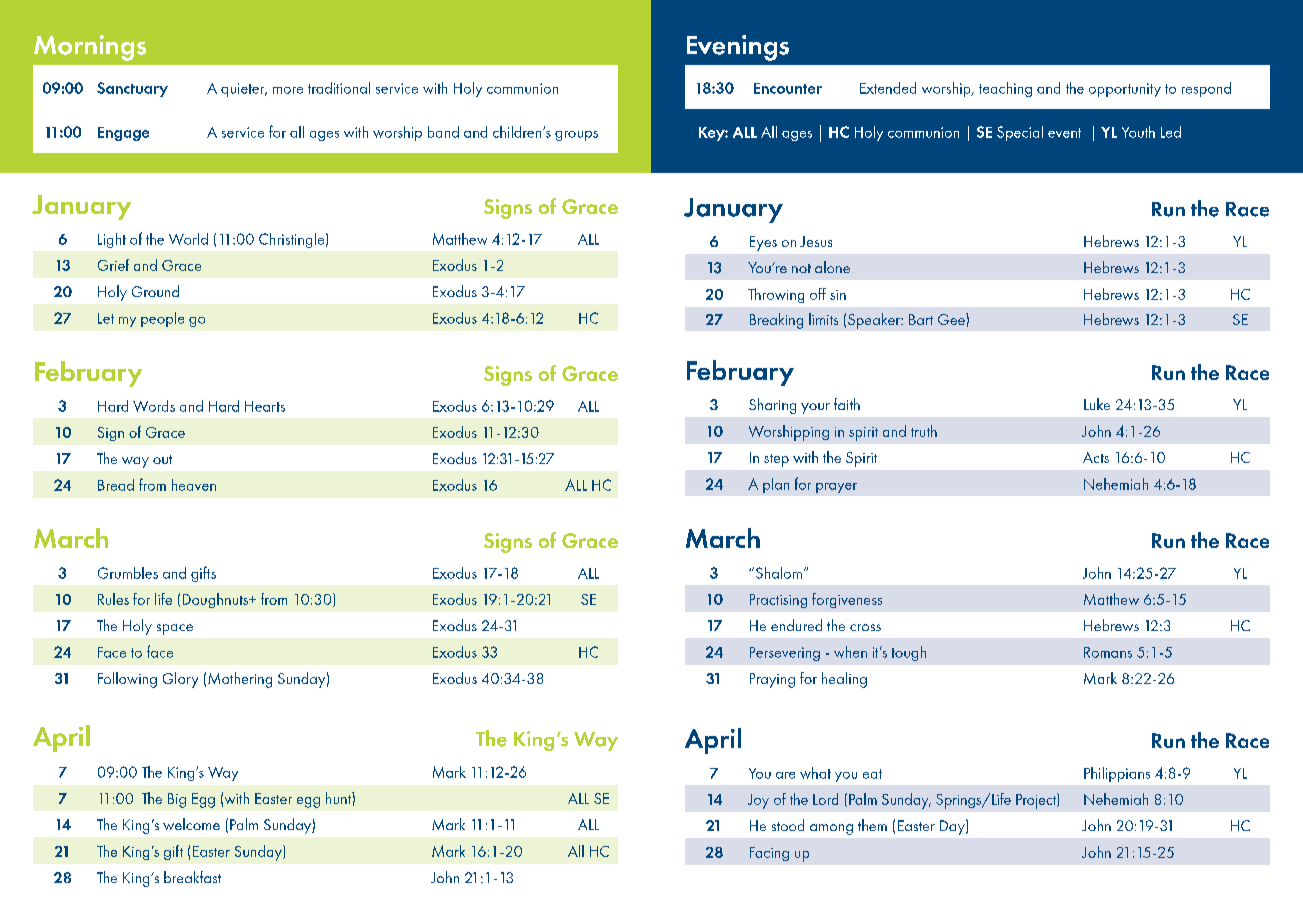  What do you see at coordinates (244, 90) in the screenshot?
I see `quieter` at bounding box center [244, 90].
